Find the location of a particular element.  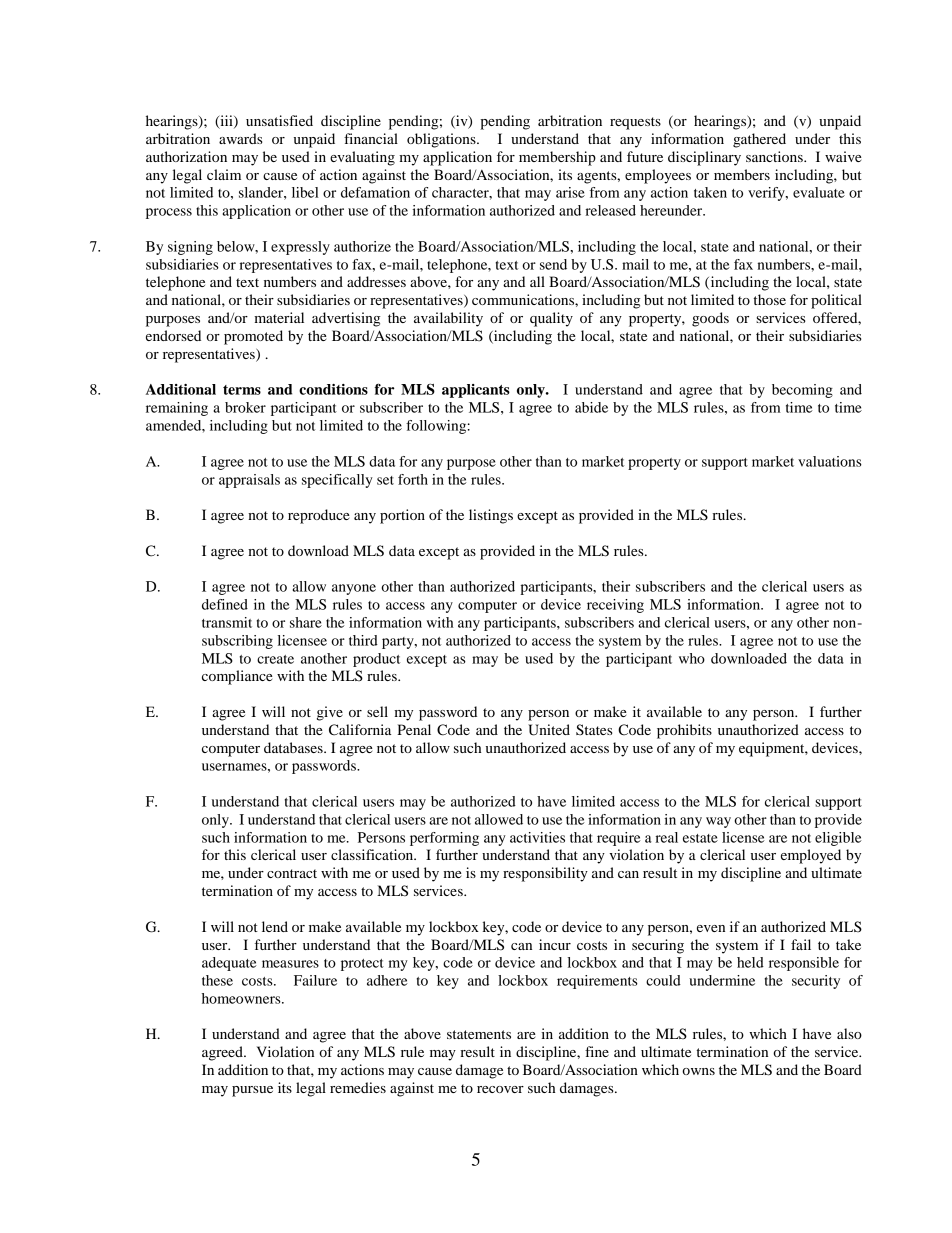

prohibits is located at coordinates (684, 731).
